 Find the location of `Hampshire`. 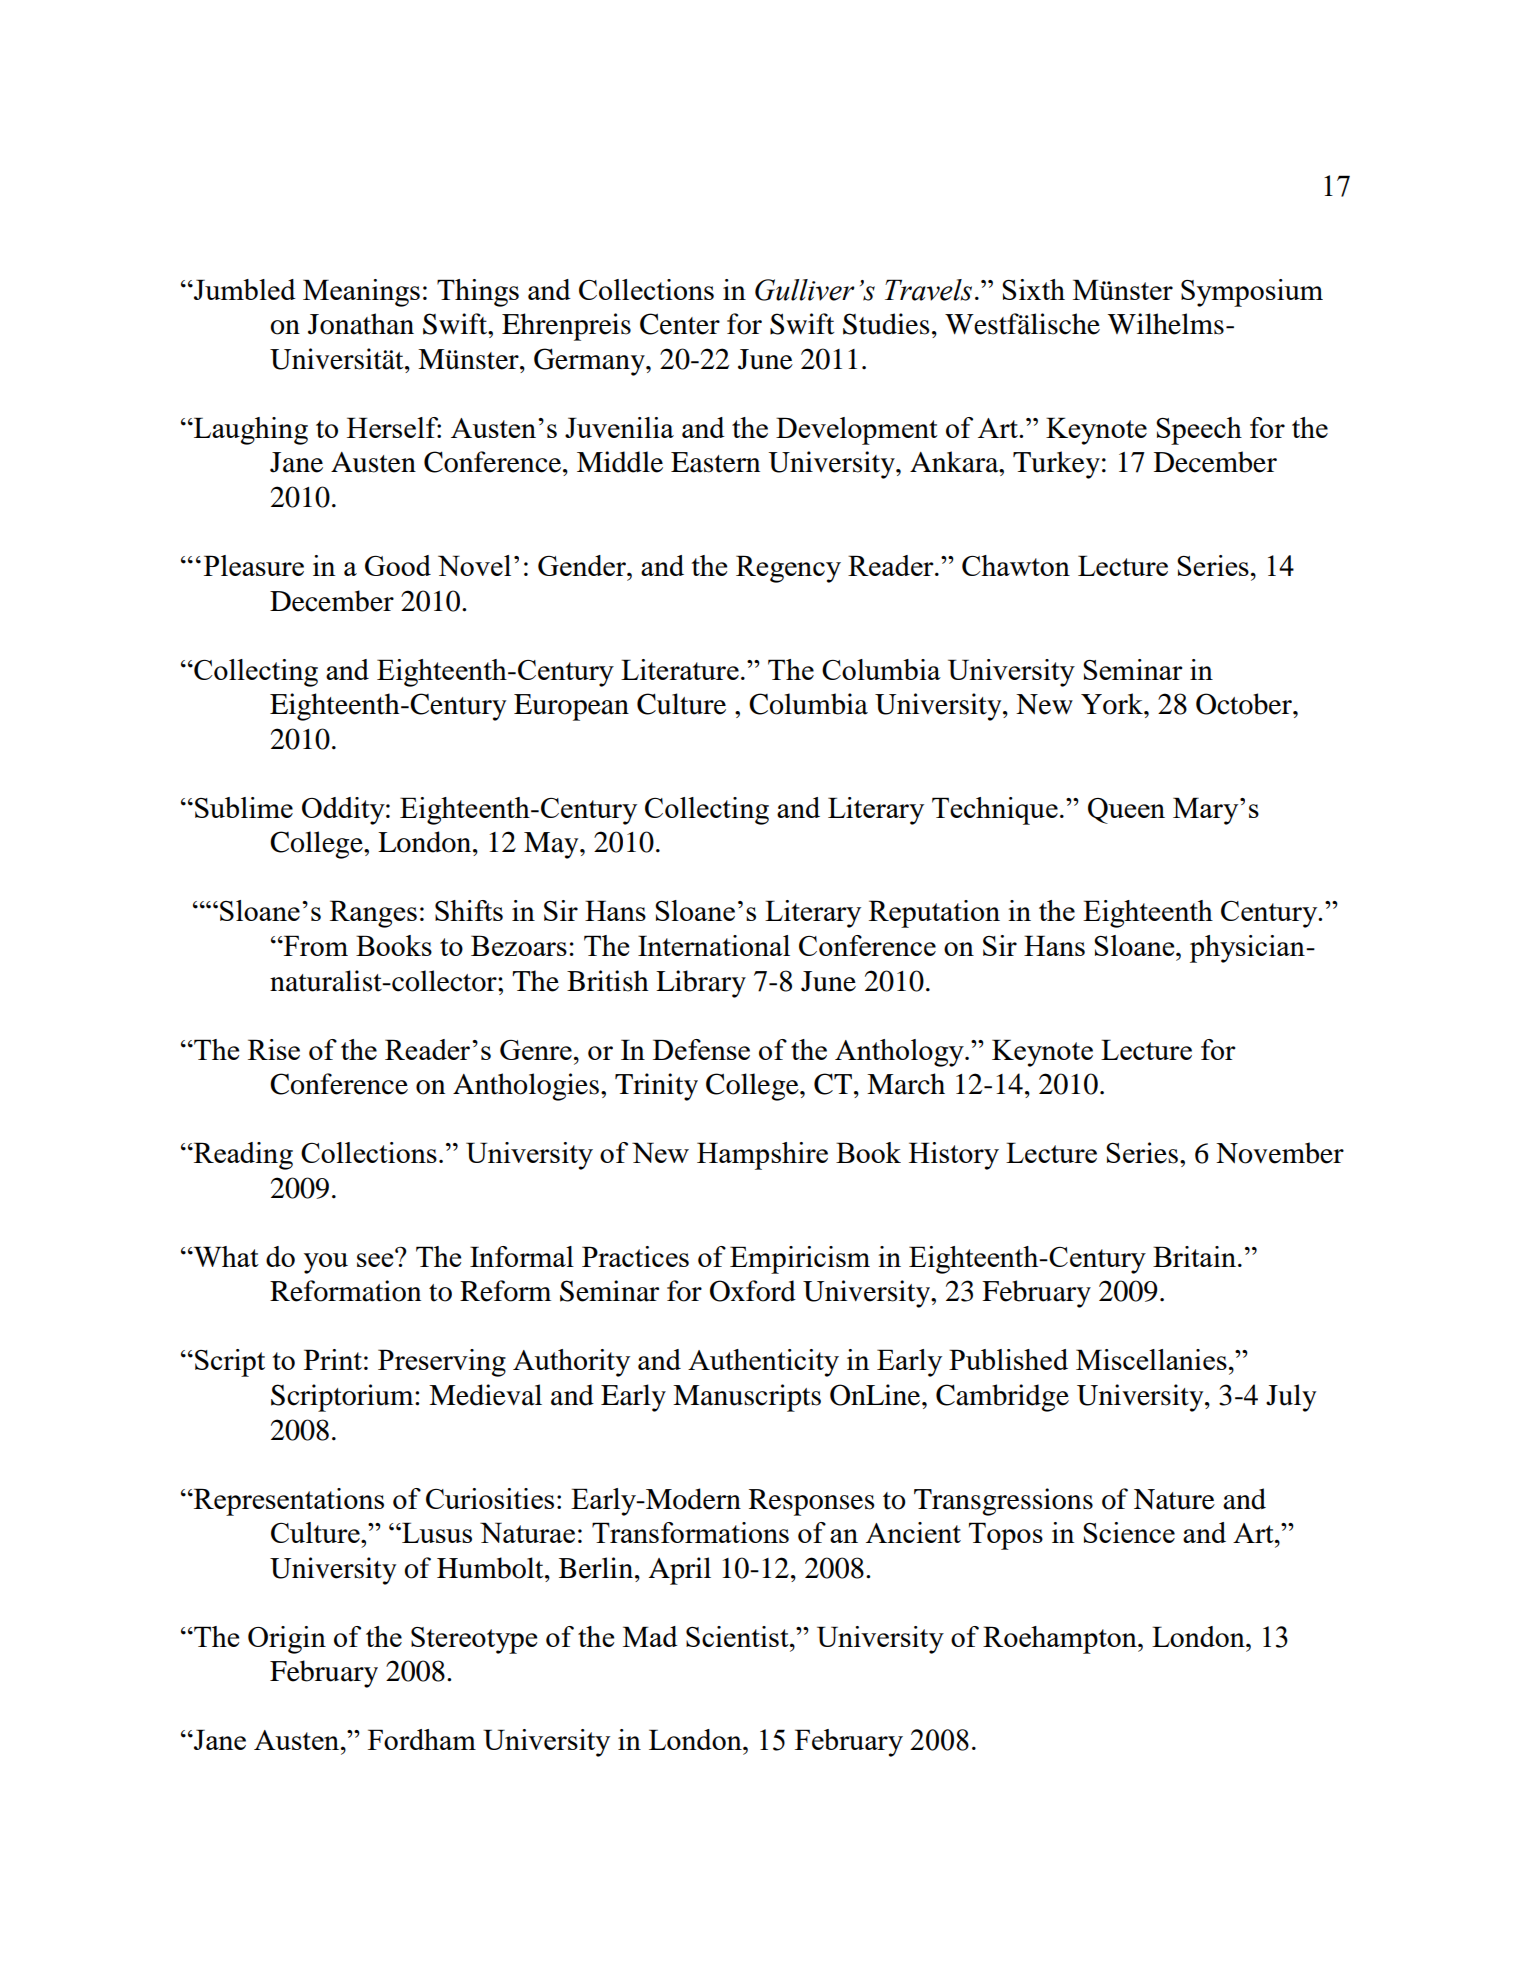

Hampshire is located at coordinates (762, 1156).
